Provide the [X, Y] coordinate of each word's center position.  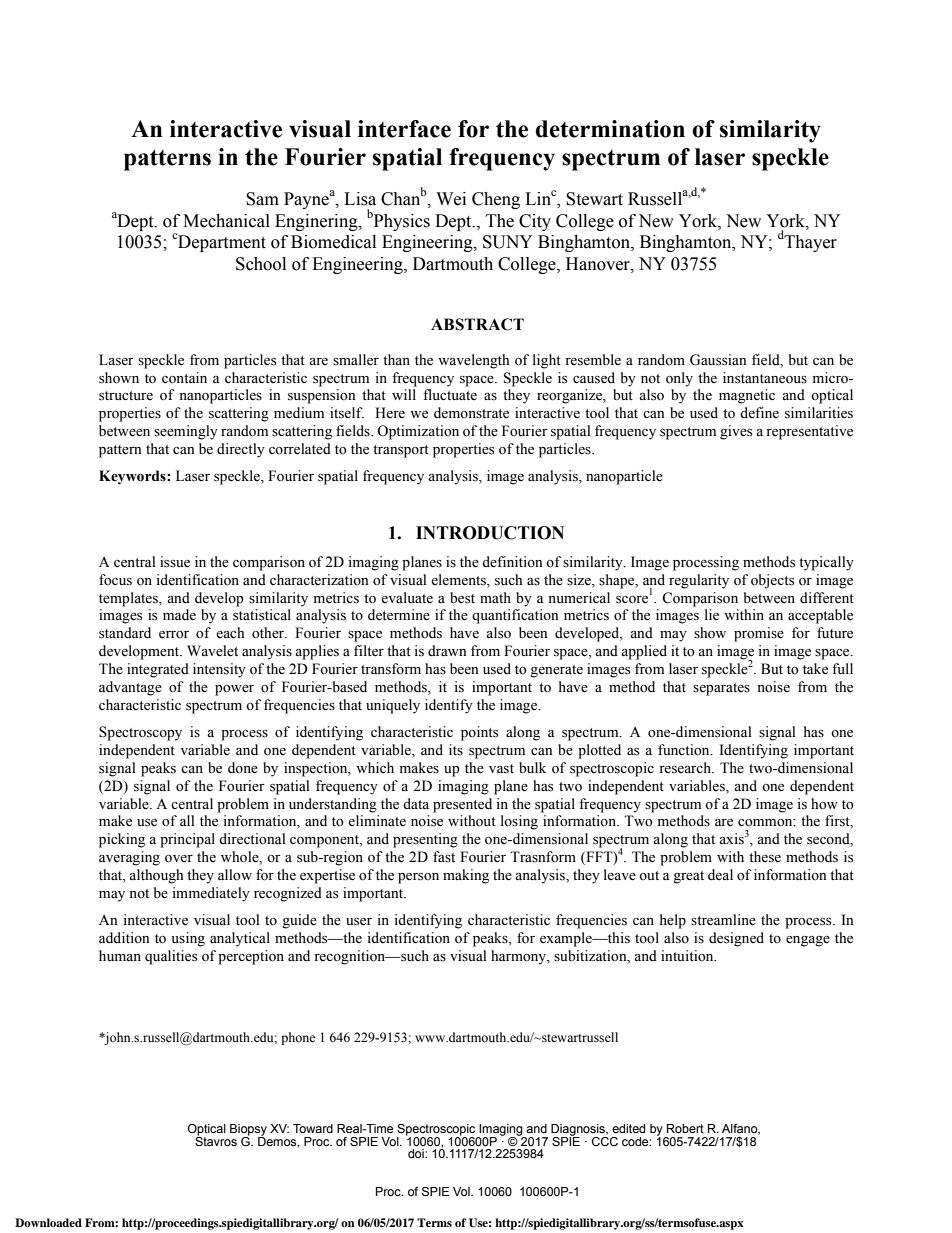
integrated [158, 670]
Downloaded [48, 1222]
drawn [447, 651]
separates [721, 689]
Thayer [810, 243]
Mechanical [226, 221]
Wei [451, 199]
